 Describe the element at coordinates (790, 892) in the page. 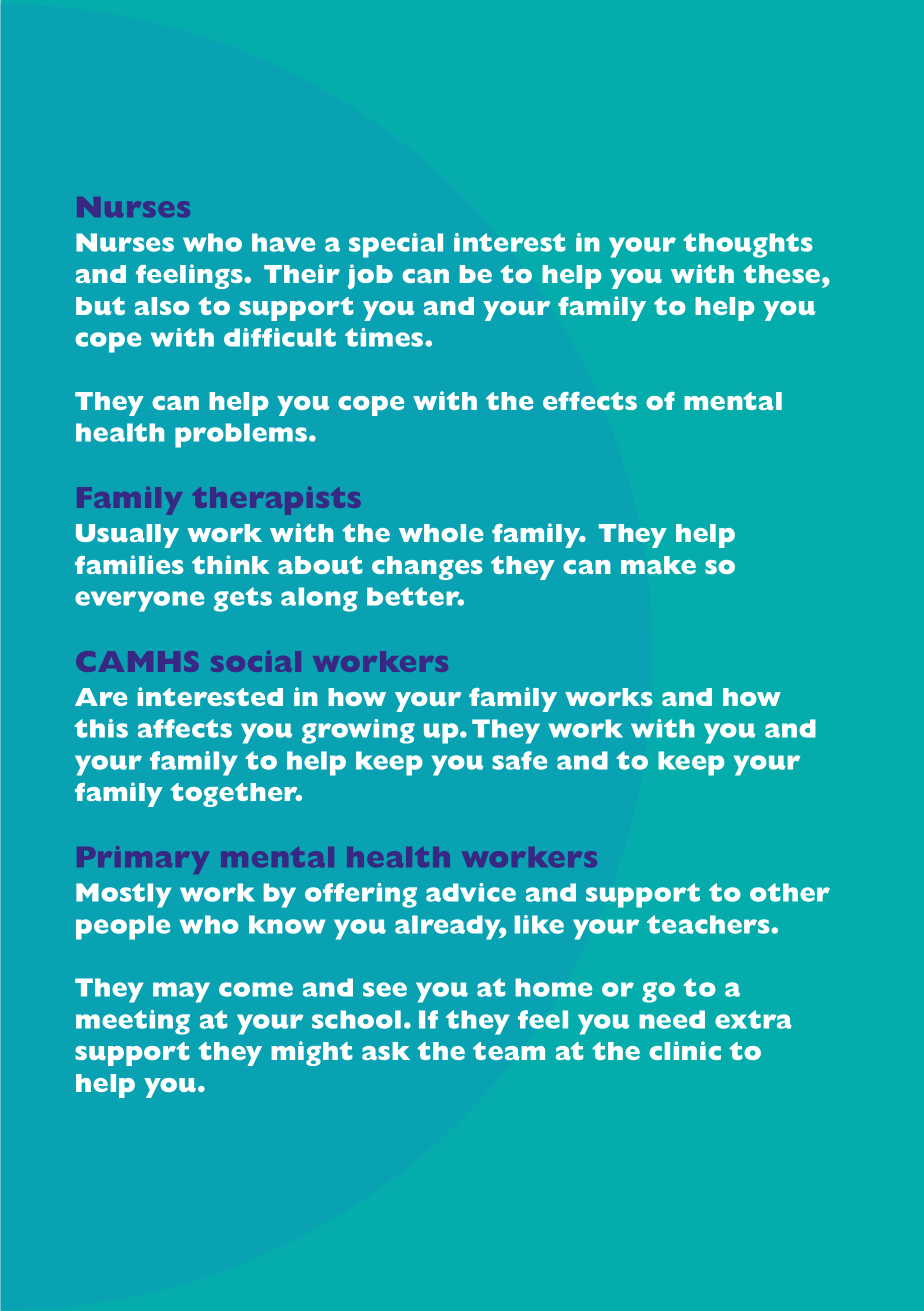

I see `other` at that location.
